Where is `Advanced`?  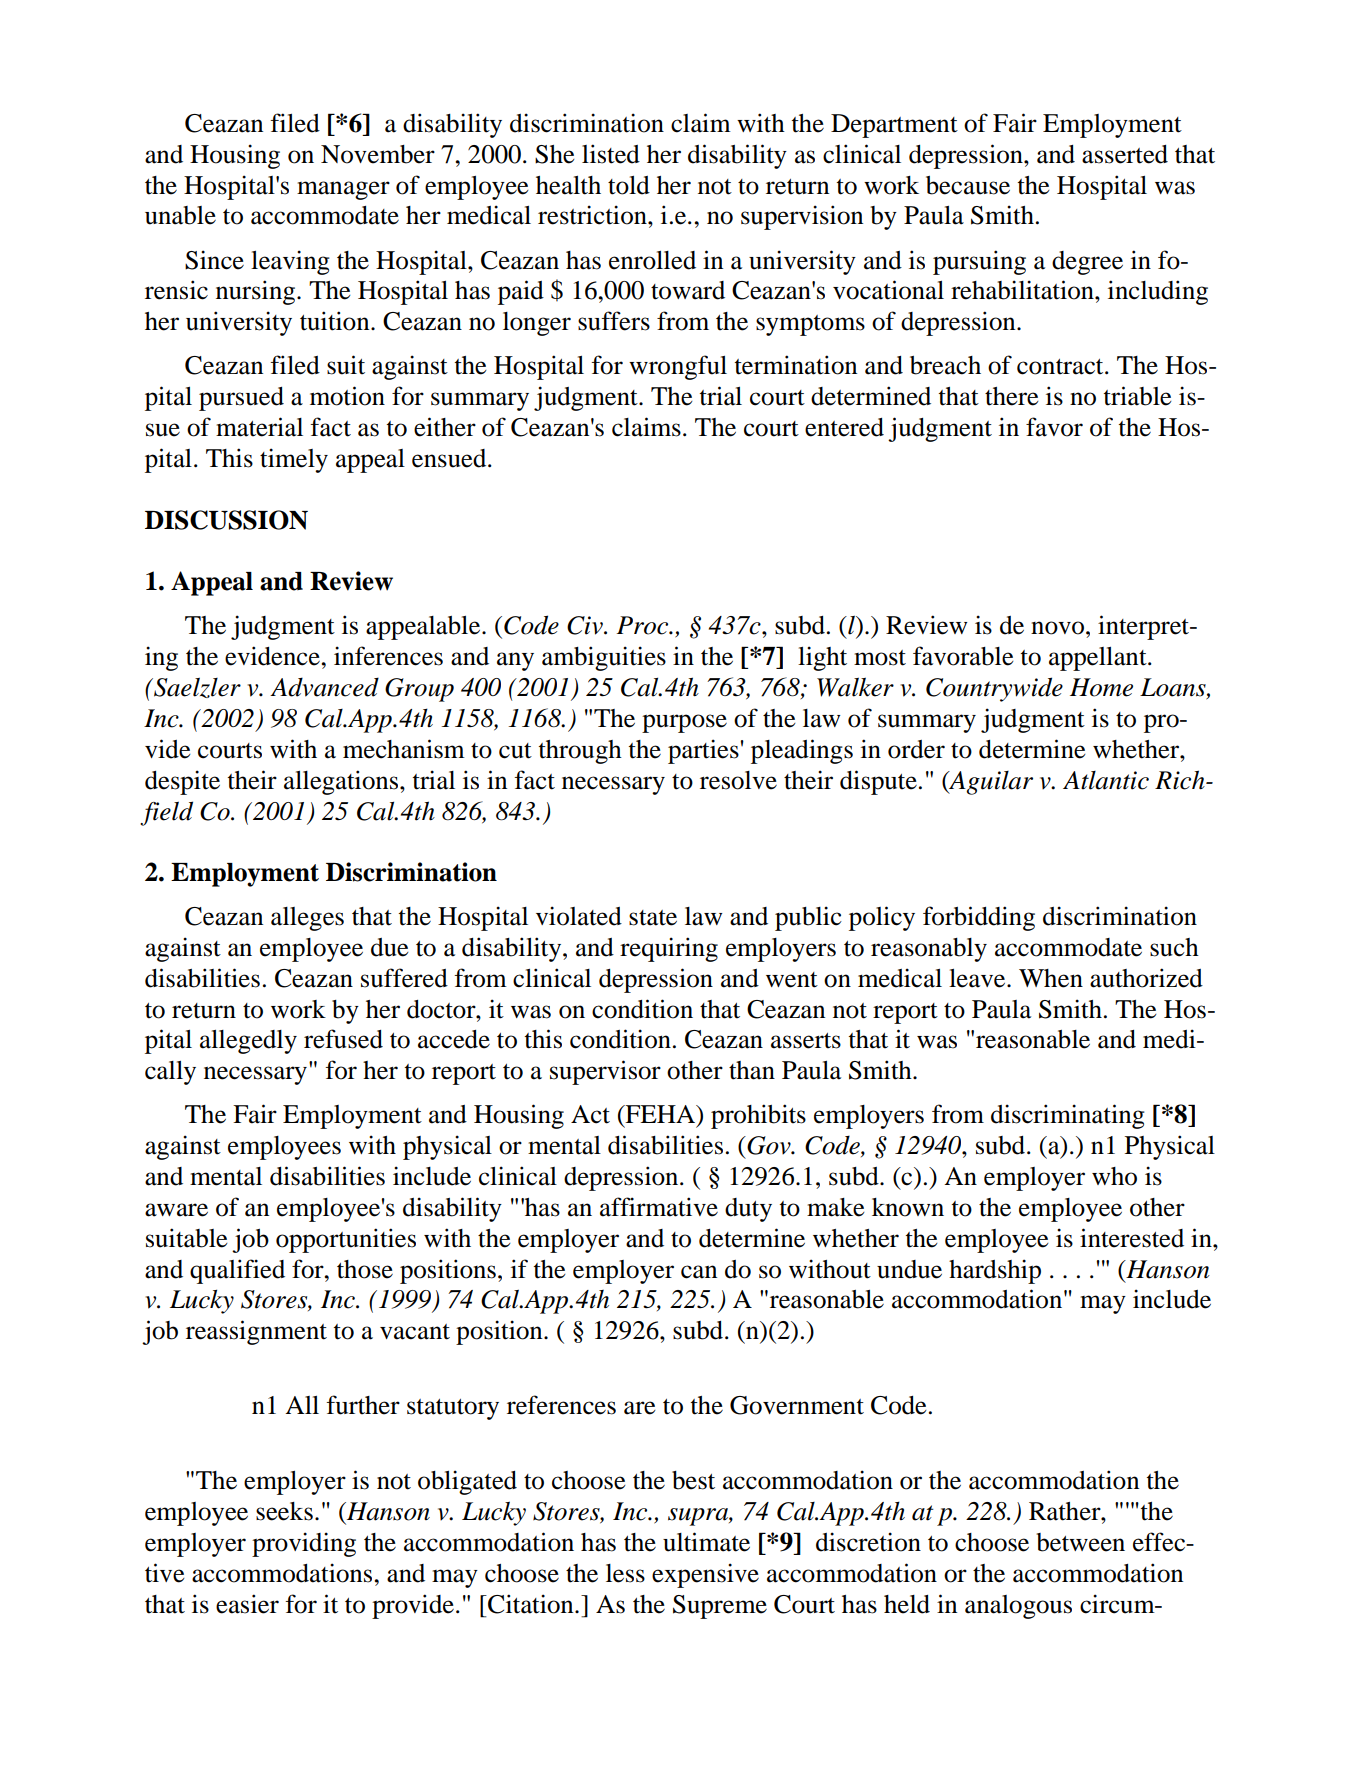 Advanced is located at coordinates (324, 687).
